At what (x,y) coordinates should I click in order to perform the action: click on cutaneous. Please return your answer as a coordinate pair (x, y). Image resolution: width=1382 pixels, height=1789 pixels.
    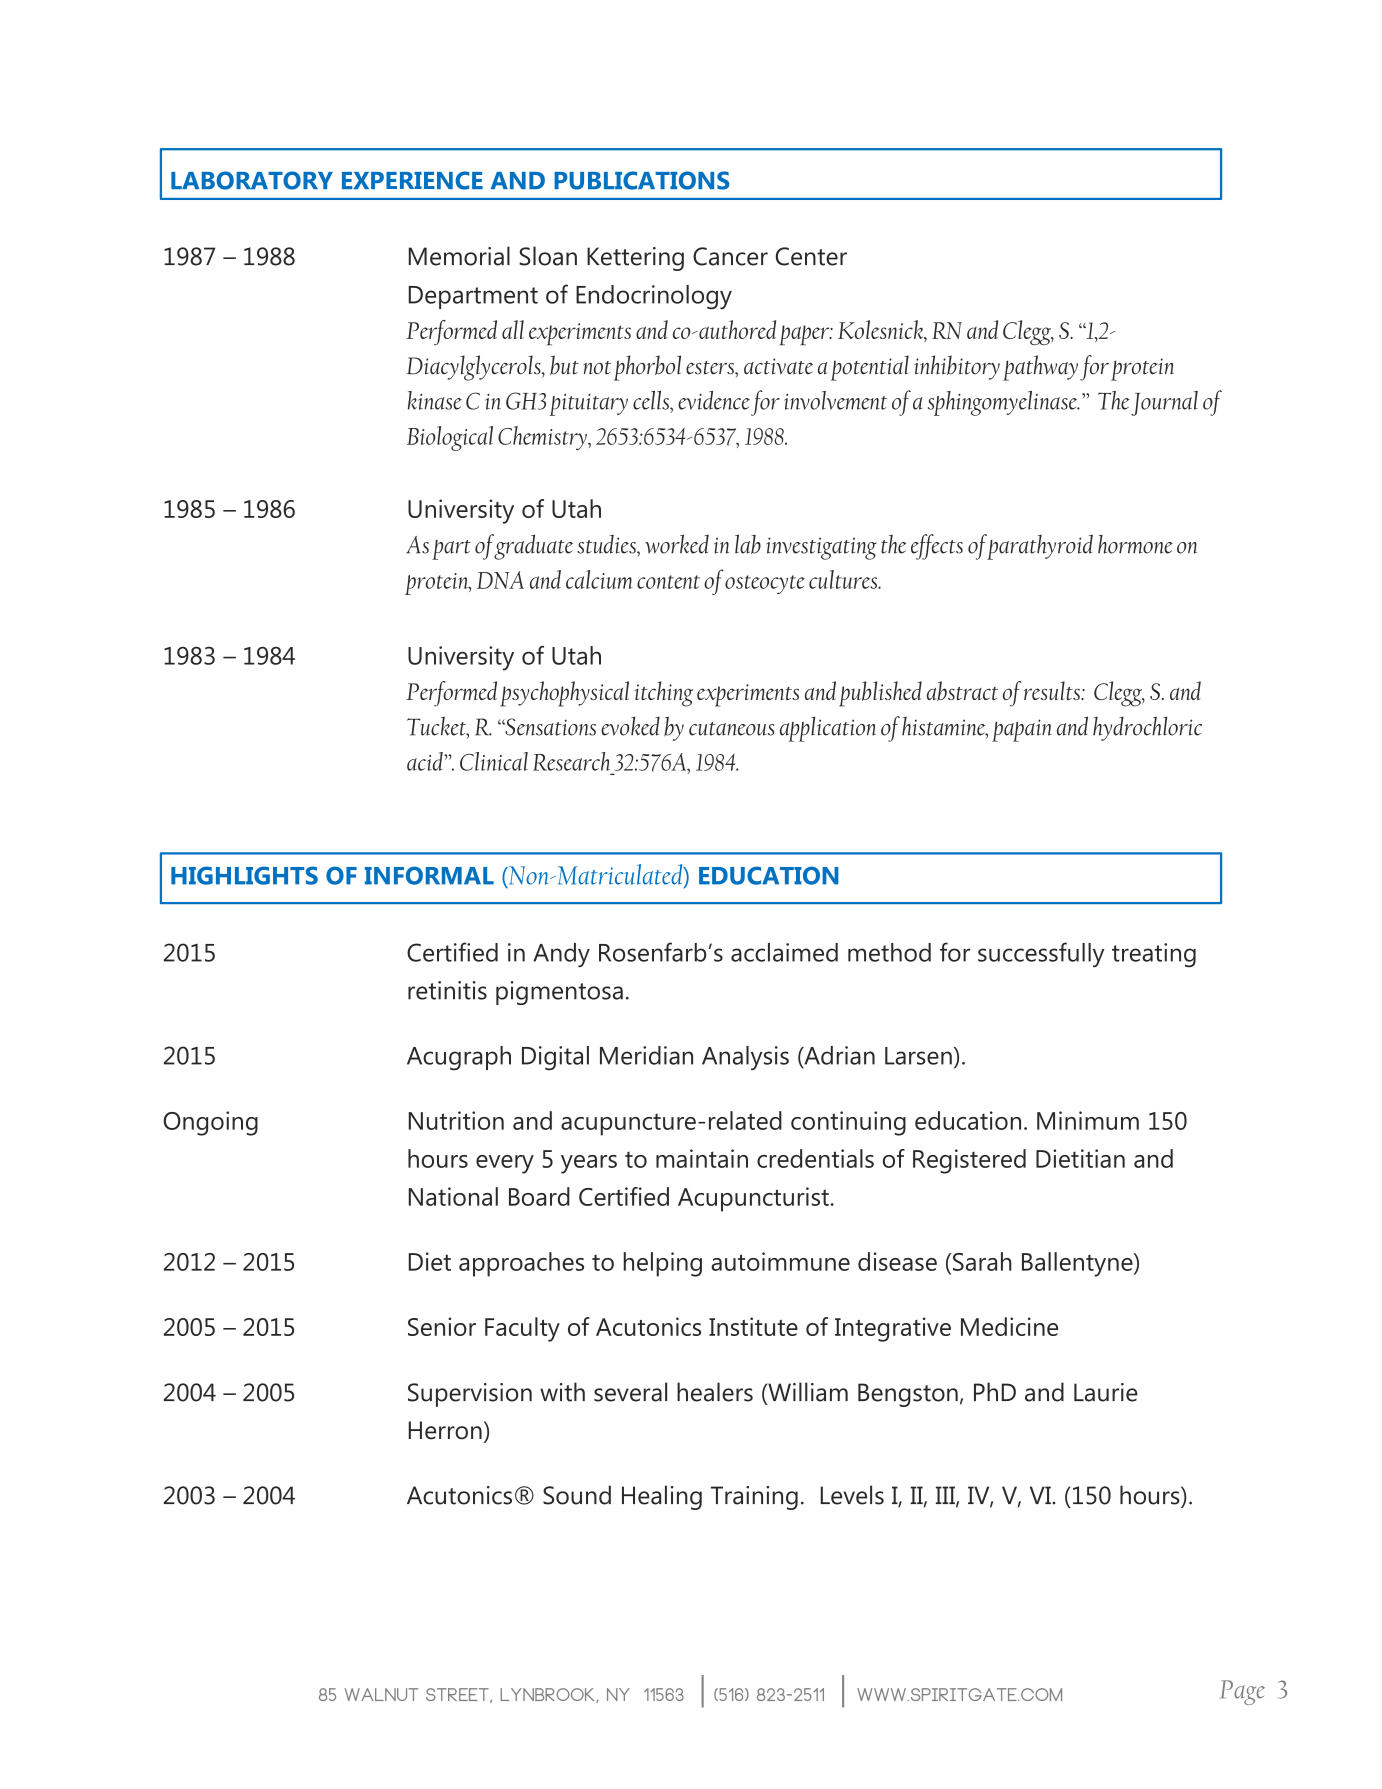
    Looking at the image, I should click on (731, 729).
